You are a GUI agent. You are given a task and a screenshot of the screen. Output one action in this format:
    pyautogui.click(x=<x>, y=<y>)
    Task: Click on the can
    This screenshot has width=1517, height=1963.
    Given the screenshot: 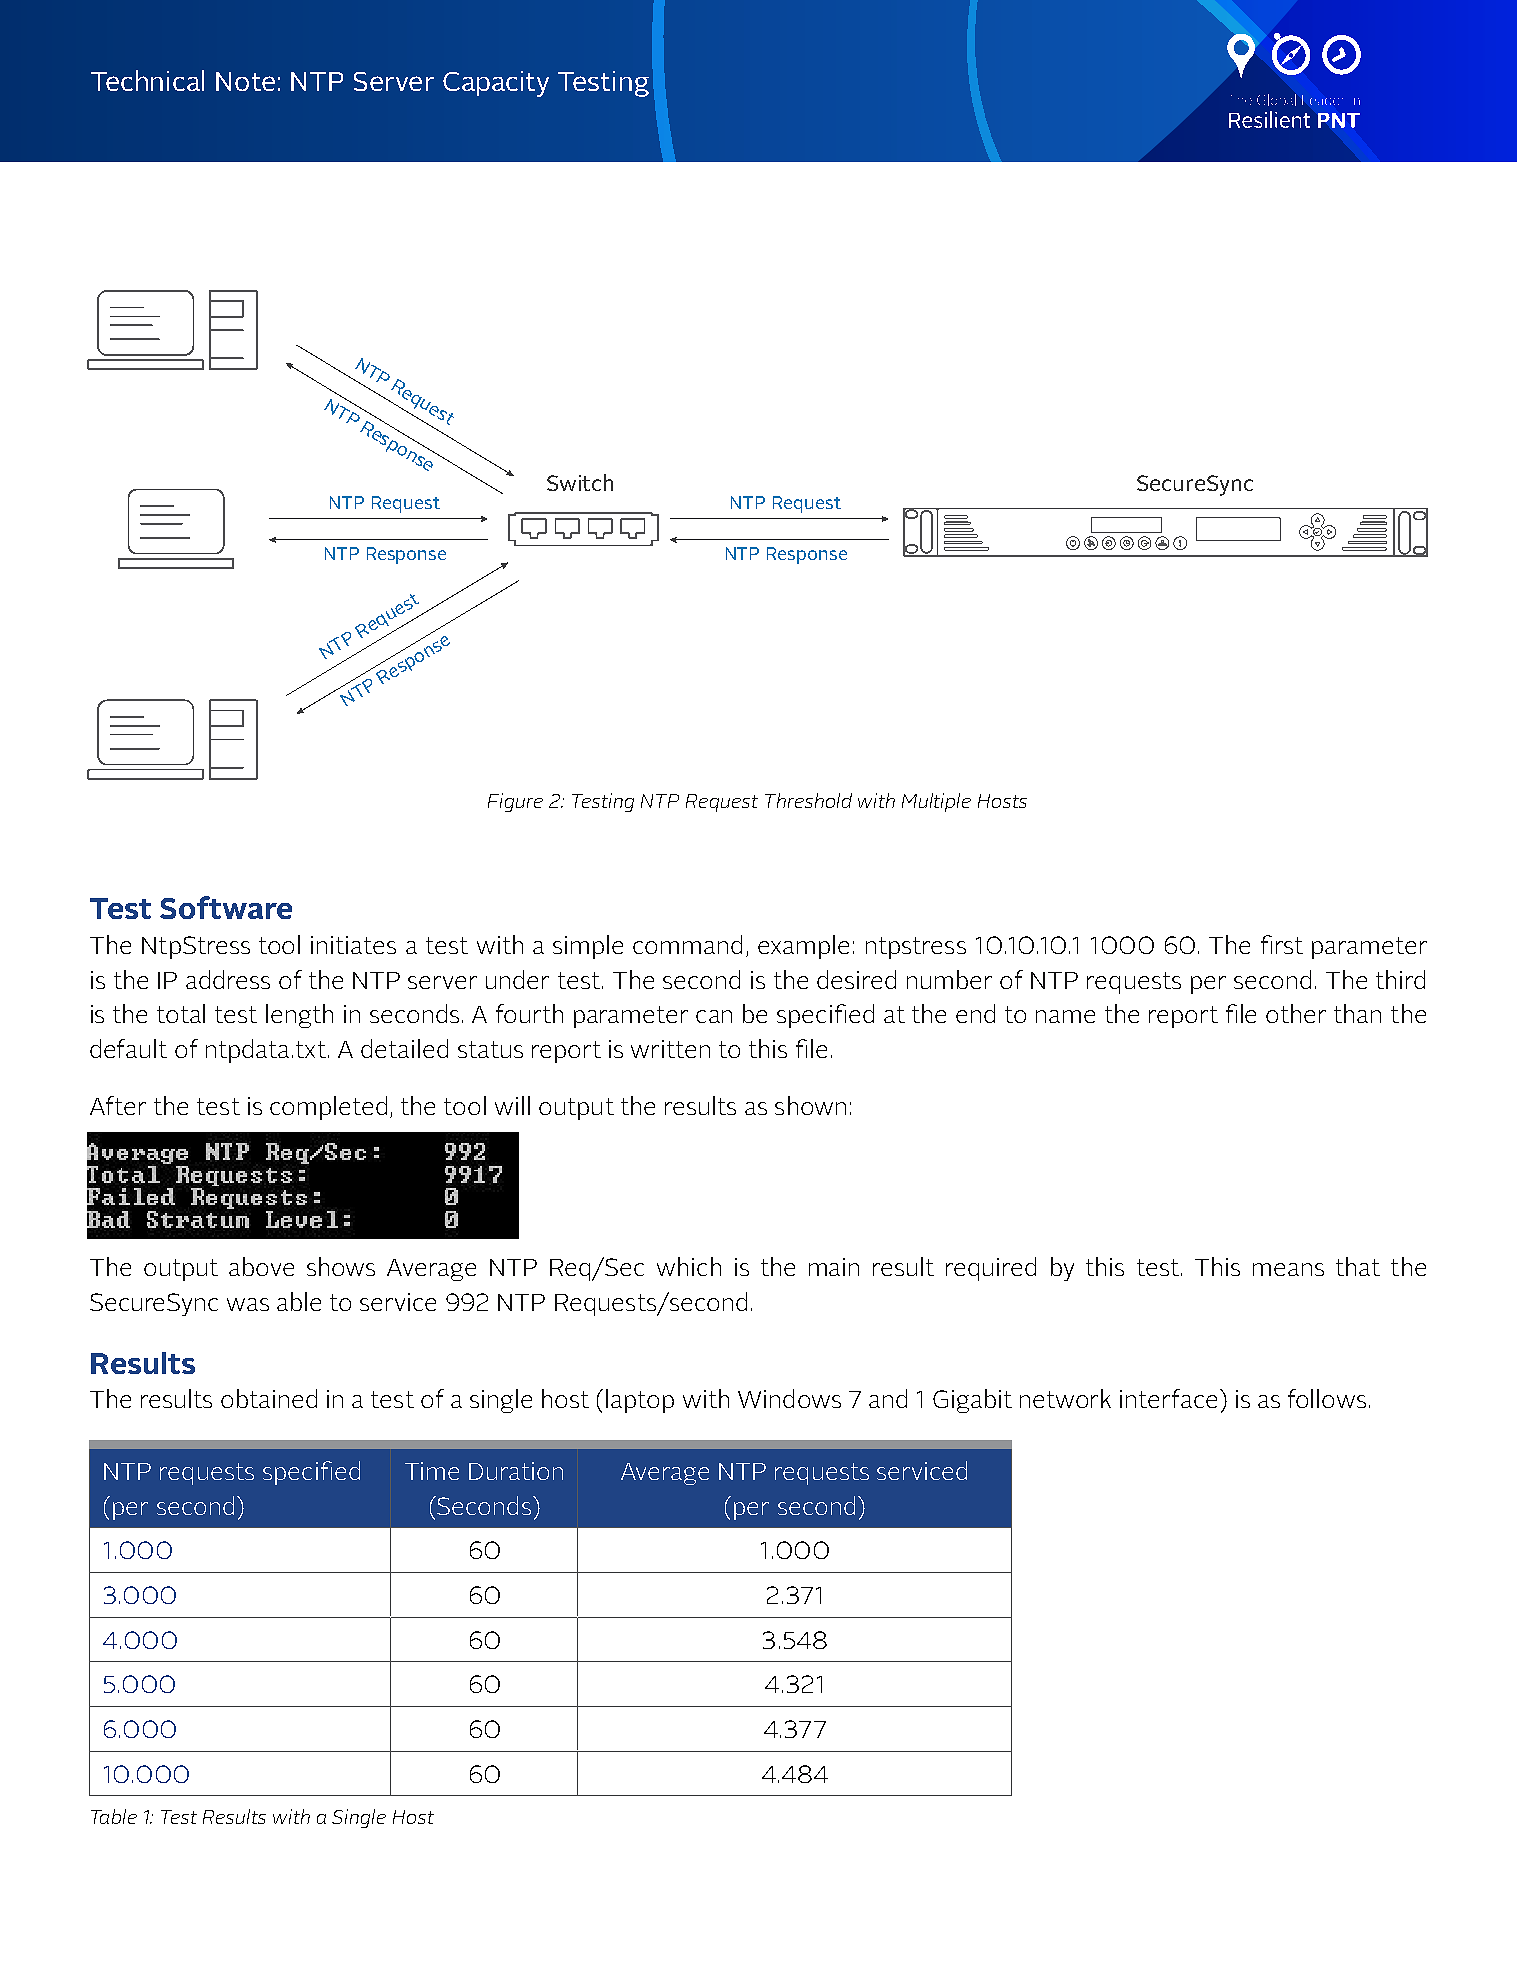 What is the action you would take?
    pyautogui.click(x=714, y=1016)
